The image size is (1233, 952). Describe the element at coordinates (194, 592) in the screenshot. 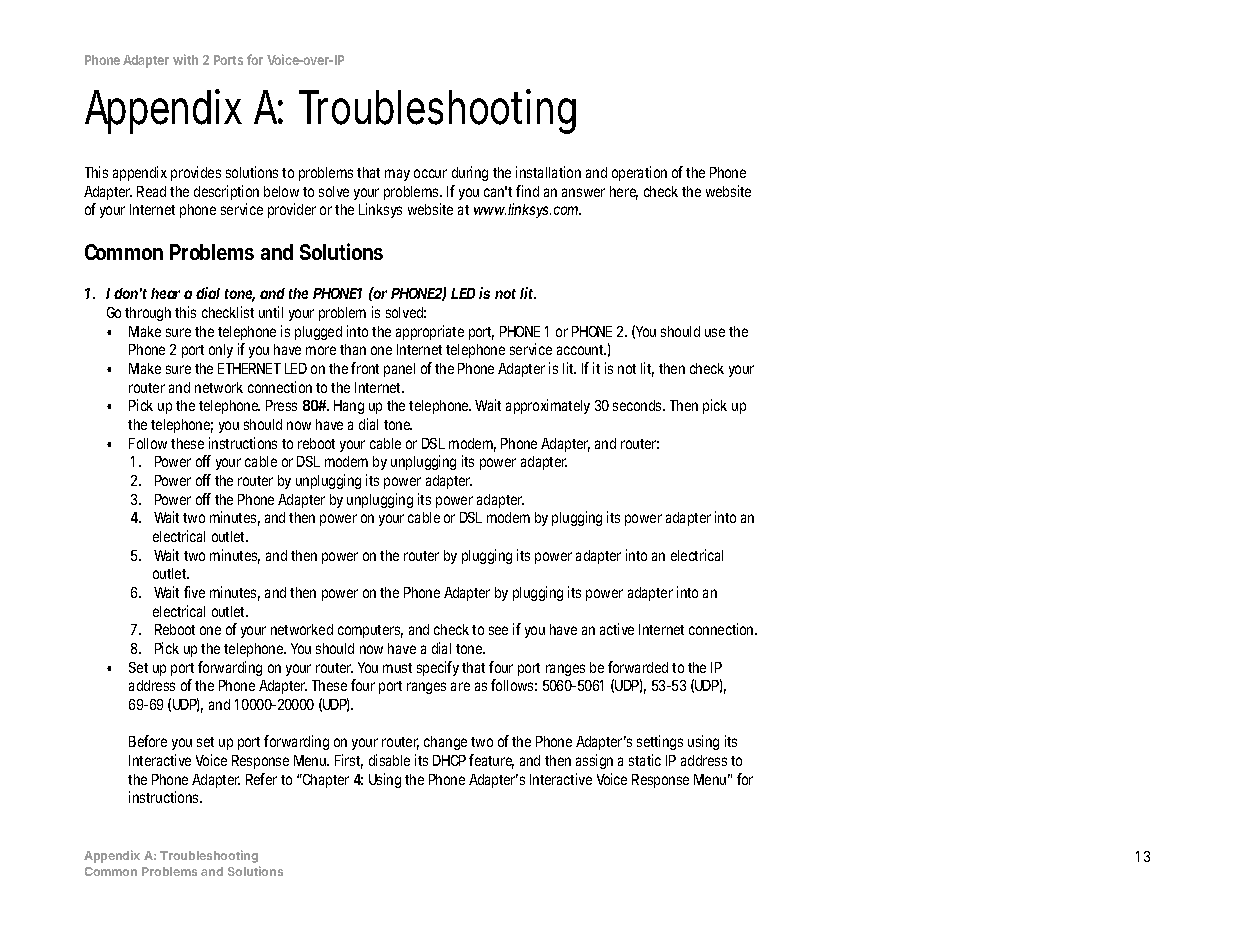

I see `five` at that location.
